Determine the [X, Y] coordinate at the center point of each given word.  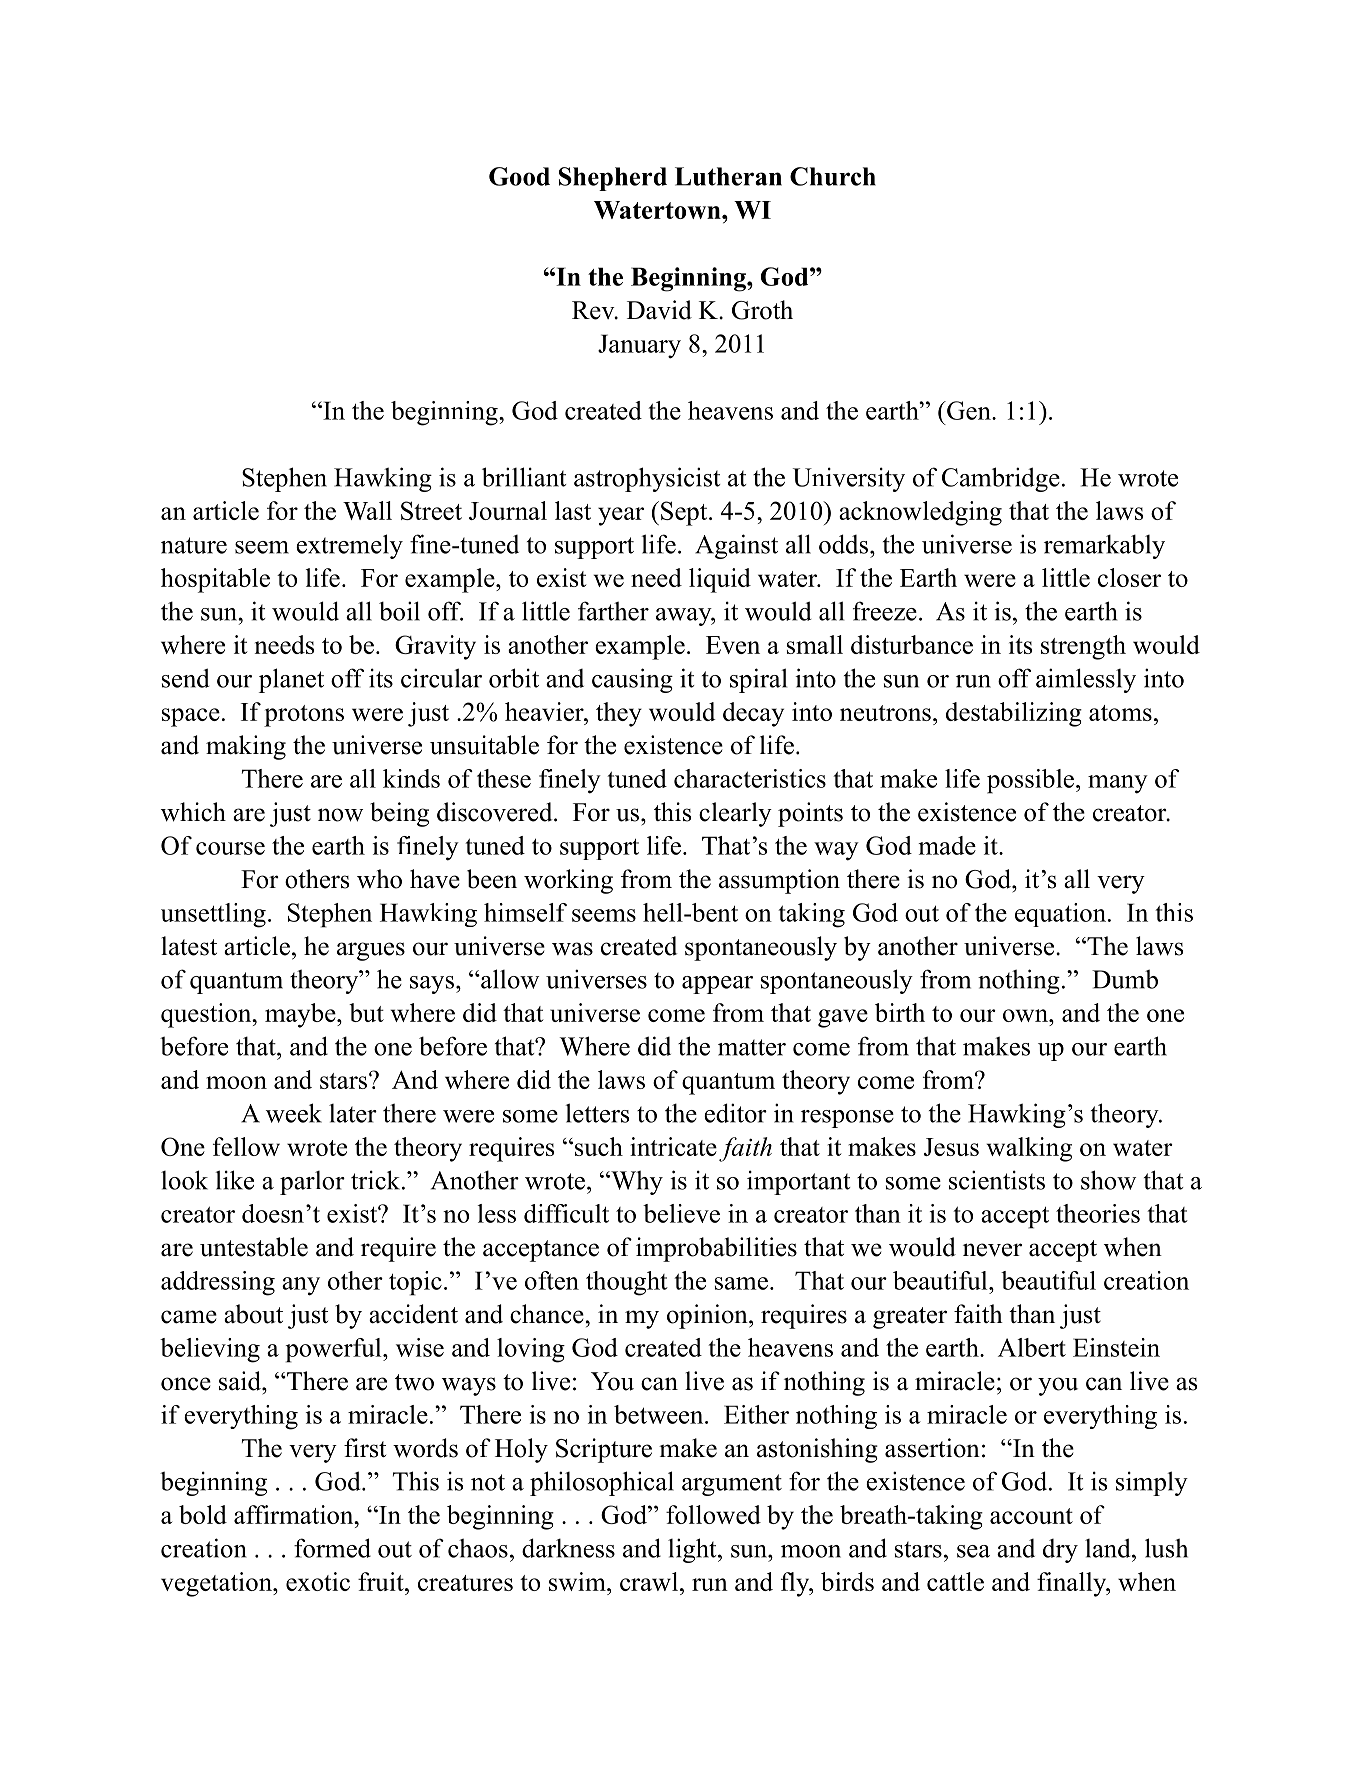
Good [519, 176]
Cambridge [1001, 479]
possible [1030, 781]
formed [332, 1548]
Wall [367, 510]
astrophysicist [647, 479]
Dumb [1125, 979]
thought [627, 1283]
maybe [301, 1015]
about [253, 1314]
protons [304, 716]
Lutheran [728, 176]
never [992, 1250]
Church [833, 176]
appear [717, 985]
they [619, 714]
